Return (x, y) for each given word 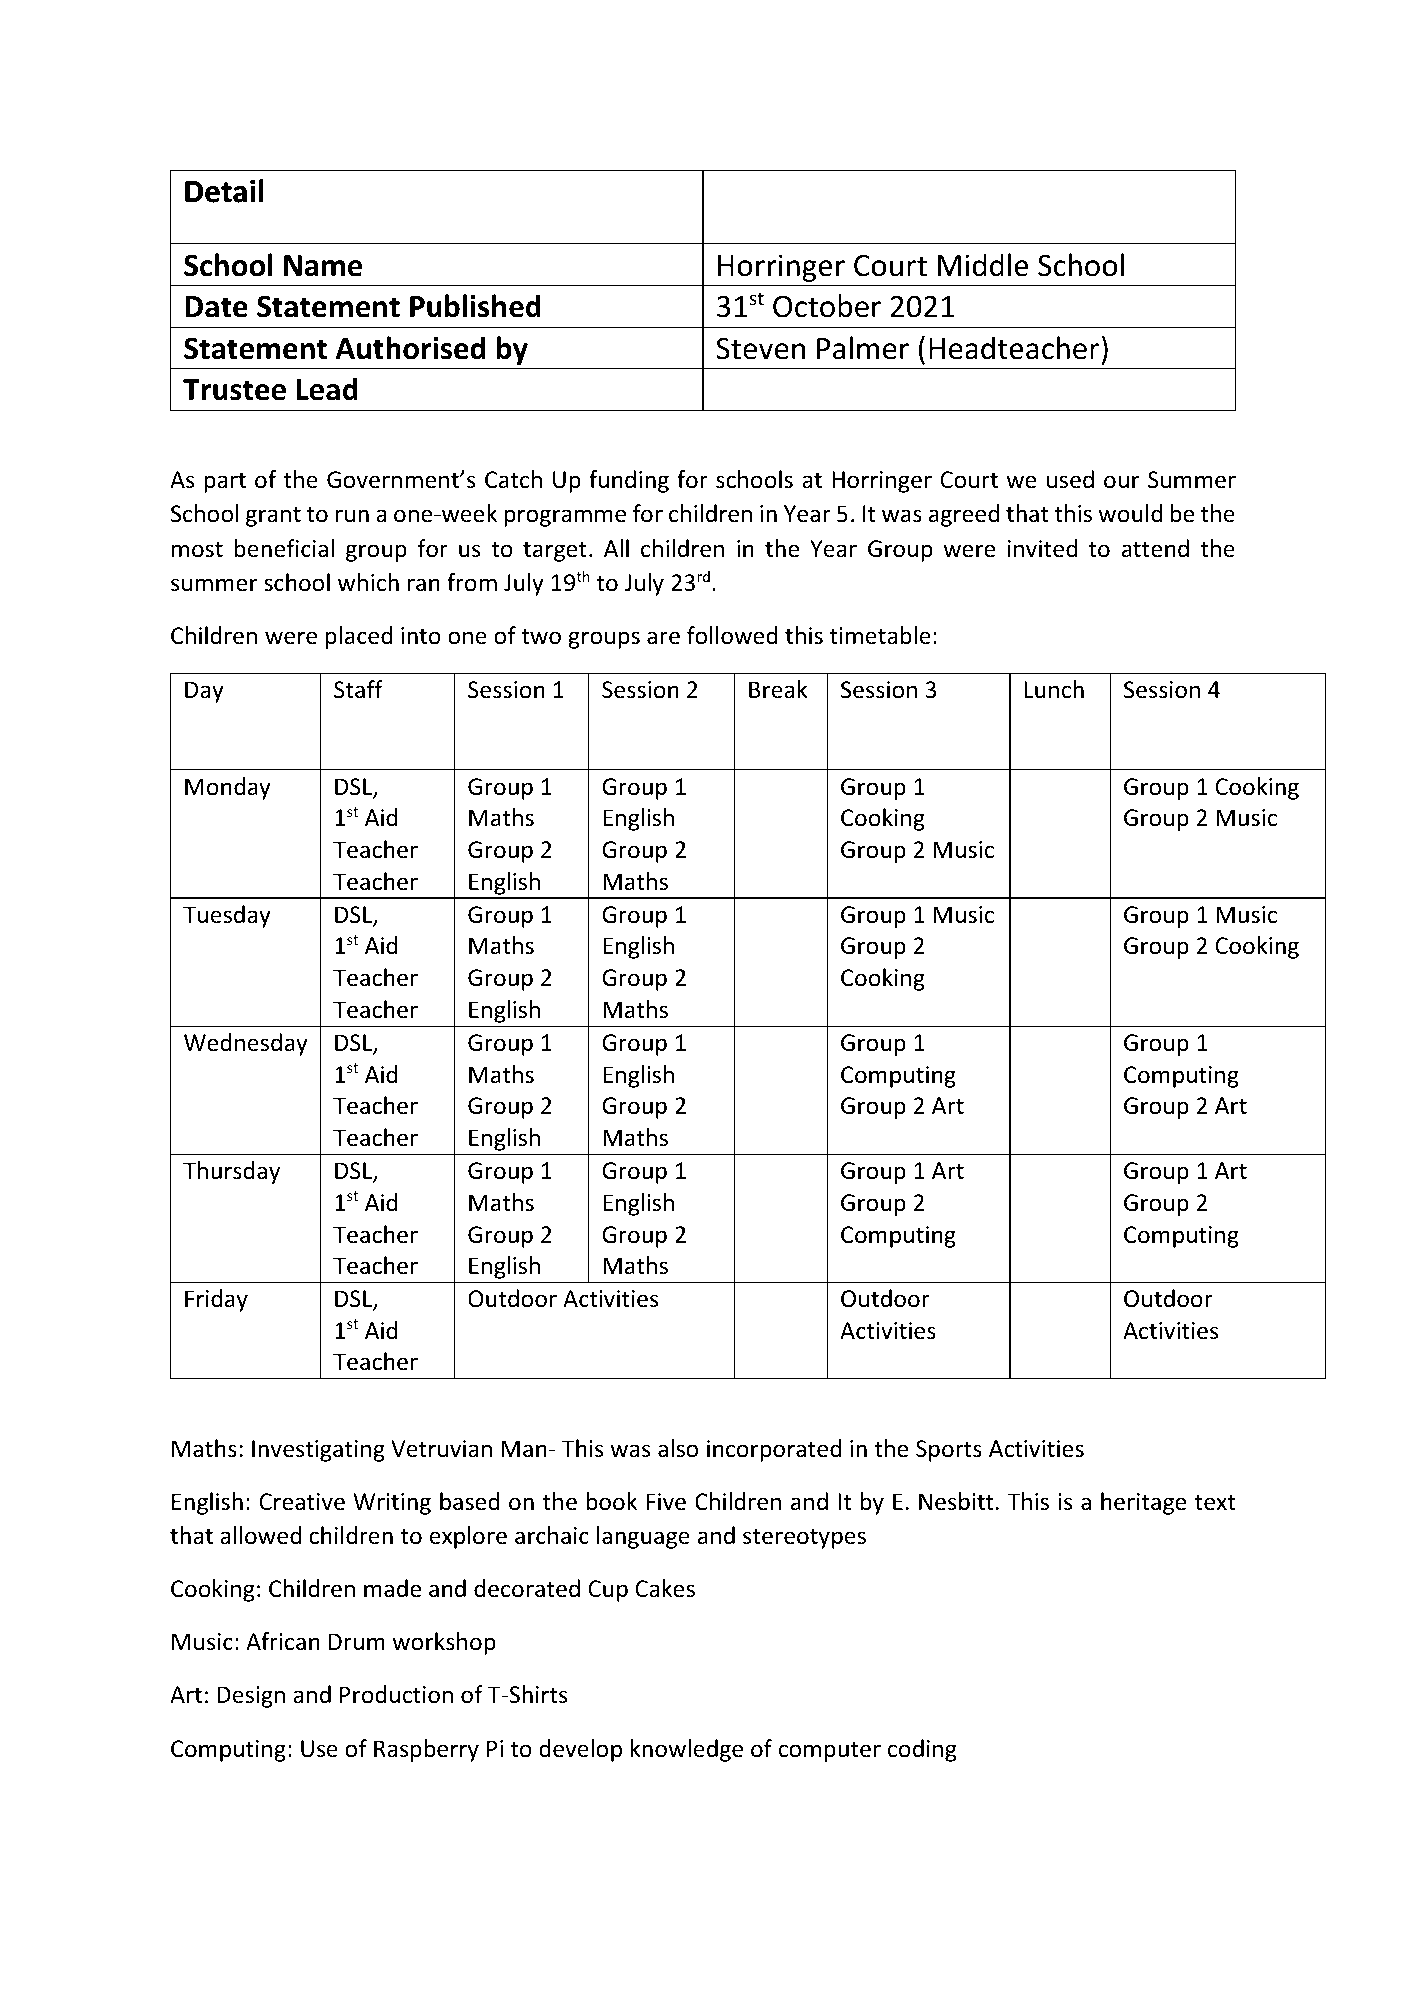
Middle (983, 265)
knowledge (687, 1750)
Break (778, 689)
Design (251, 1697)
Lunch (1054, 689)
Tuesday (227, 916)
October (827, 306)
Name (323, 266)
